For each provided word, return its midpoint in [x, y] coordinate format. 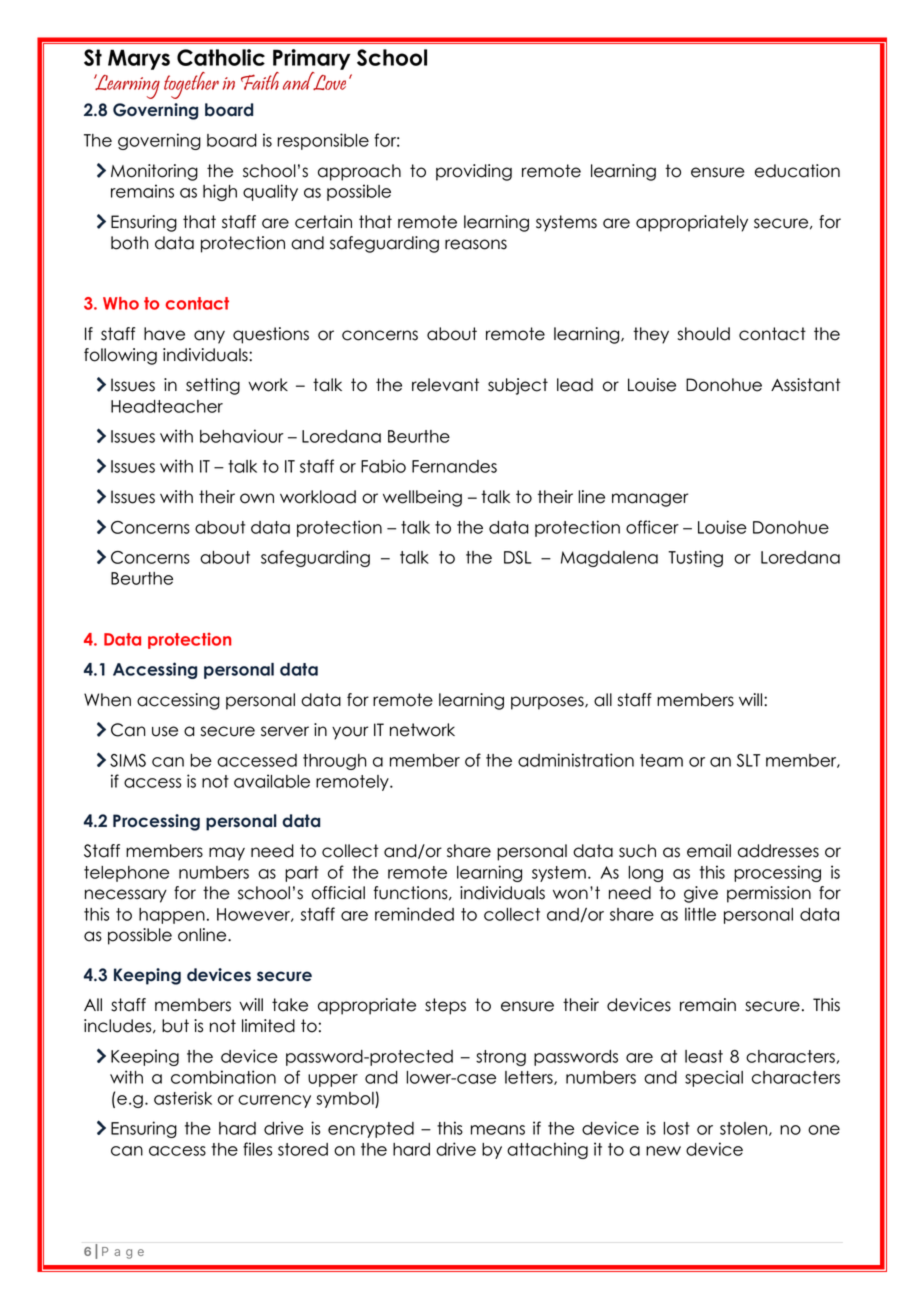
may [227, 854]
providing [474, 172]
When [107, 700]
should [704, 334]
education [797, 171]
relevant [445, 385]
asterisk [183, 1098]
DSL [517, 557]
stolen [745, 1129]
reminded [414, 914]
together [191, 85]
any [209, 337]
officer [652, 527]
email [709, 851]
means [498, 1130]
